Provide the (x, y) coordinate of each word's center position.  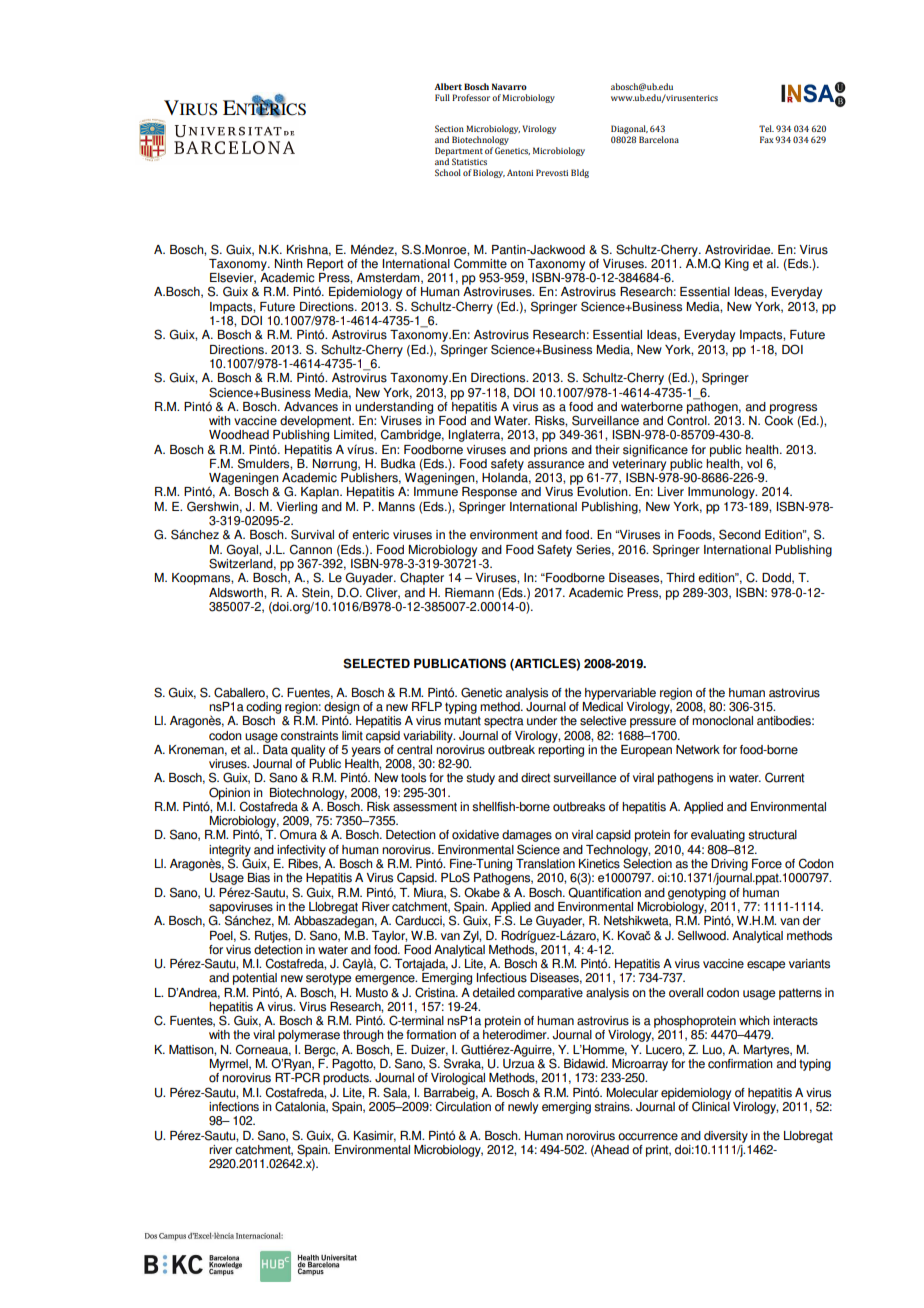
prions (550, 451)
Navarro (509, 86)
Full (442, 97)
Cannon (311, 549)
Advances (311, 407)
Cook (779, 419)
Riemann (469, 593)
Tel (766, 128)
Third (680, 578)
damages (527, 837)
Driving (729, 865)
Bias (259, 878)
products (347, 1079)
